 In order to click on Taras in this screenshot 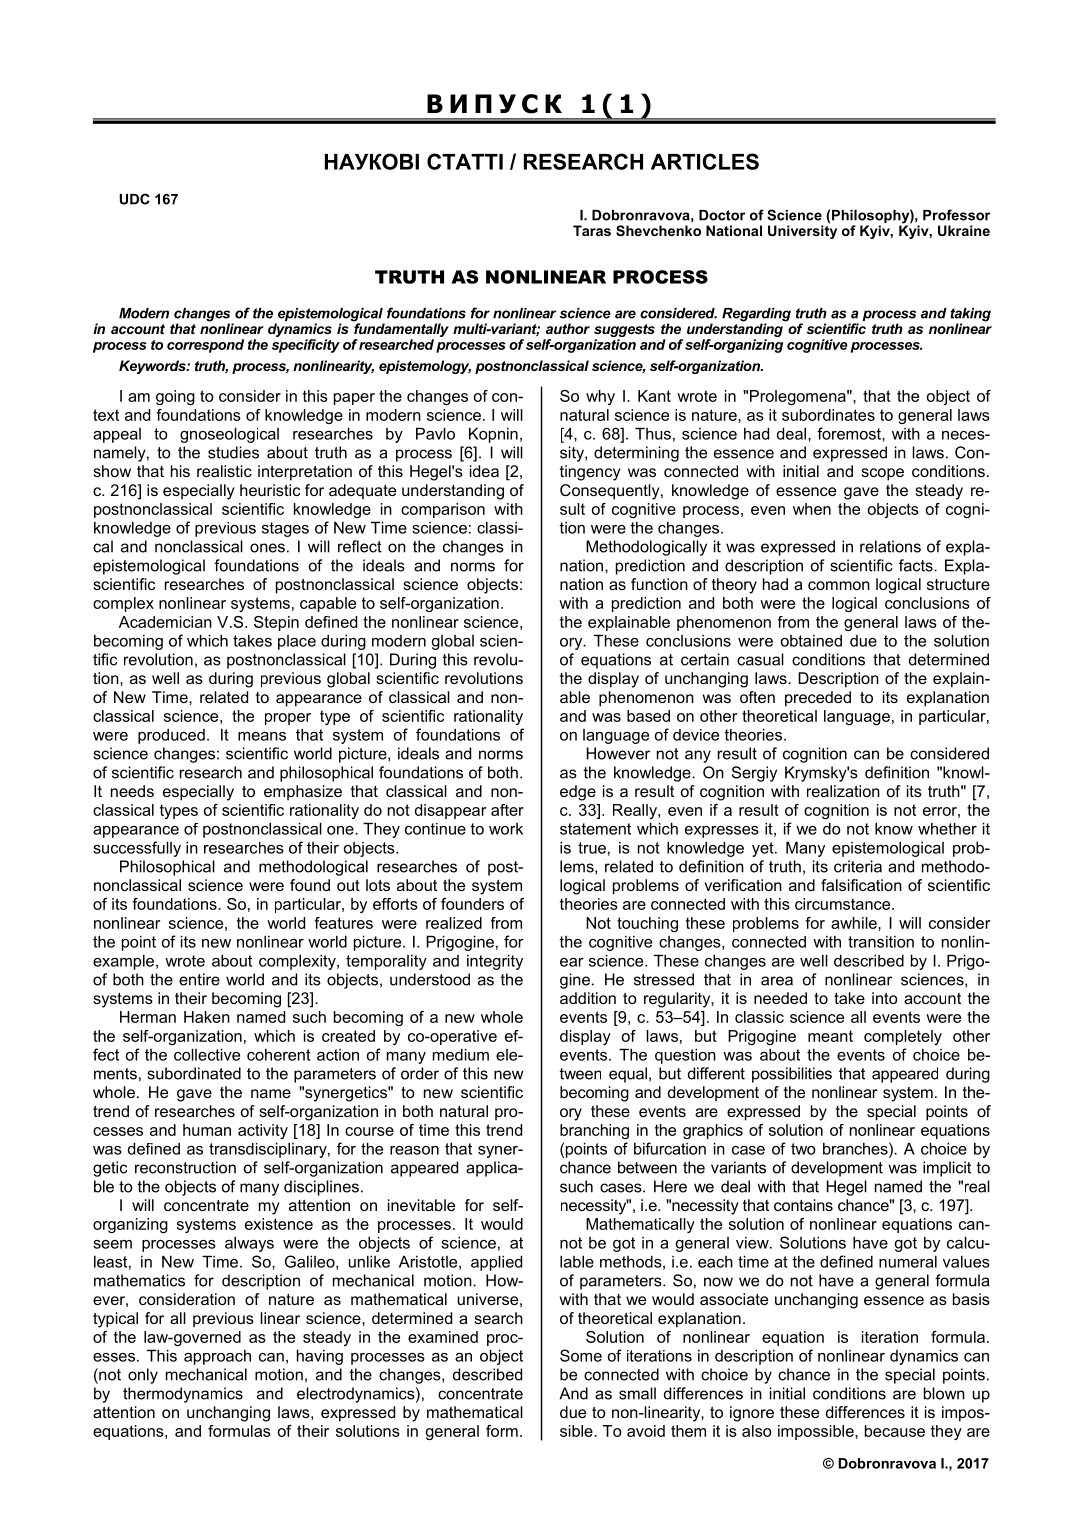, I will do `click(592, 230)`.
